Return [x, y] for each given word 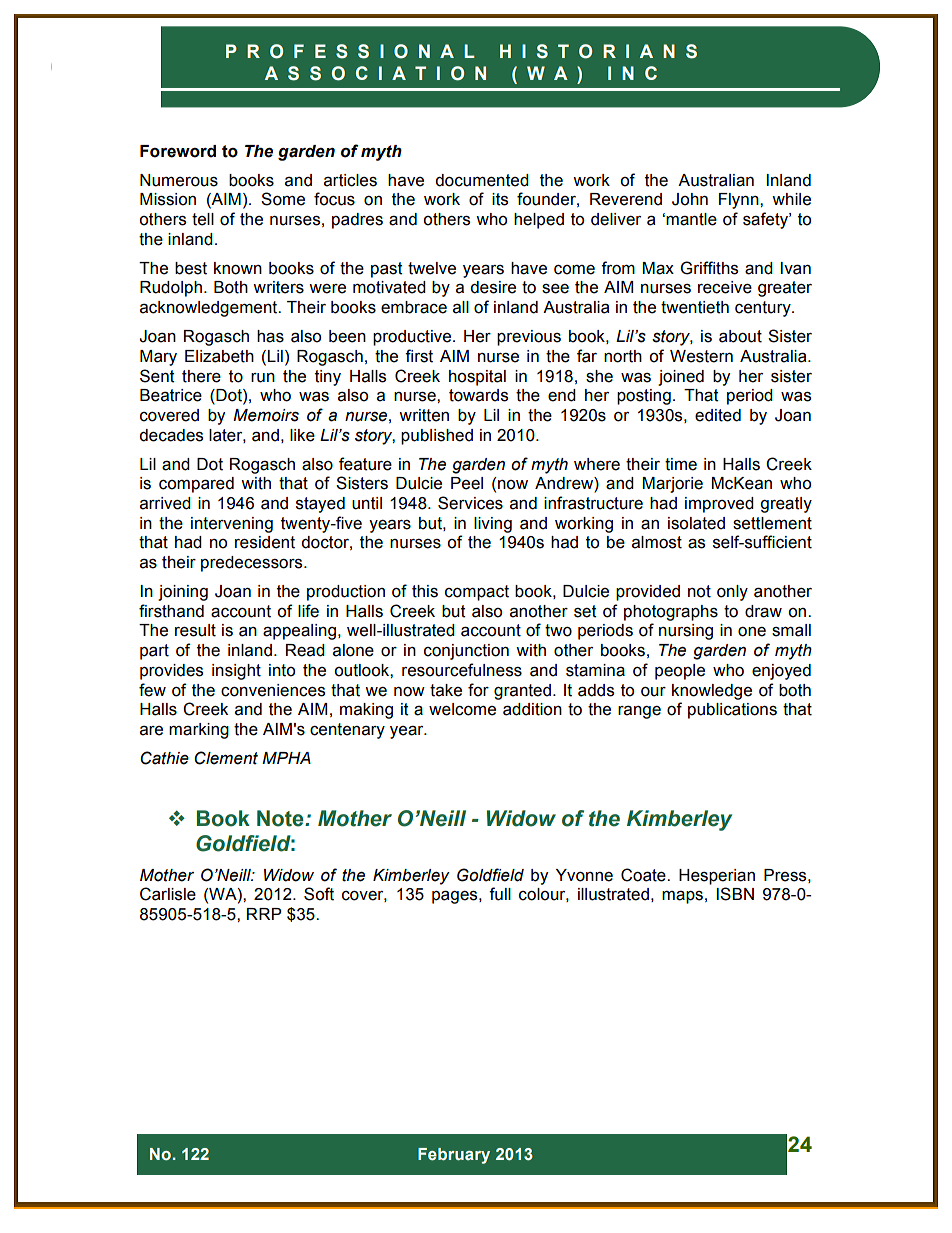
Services [470, 503]
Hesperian [717, 877]
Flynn [740, 201]
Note [281, 818]
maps [682, 897]
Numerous [179, 180]
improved [719, 505]
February [454, 1156]
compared [196, 485]
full [500, 894]
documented [482, 180]
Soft [319, 894]
